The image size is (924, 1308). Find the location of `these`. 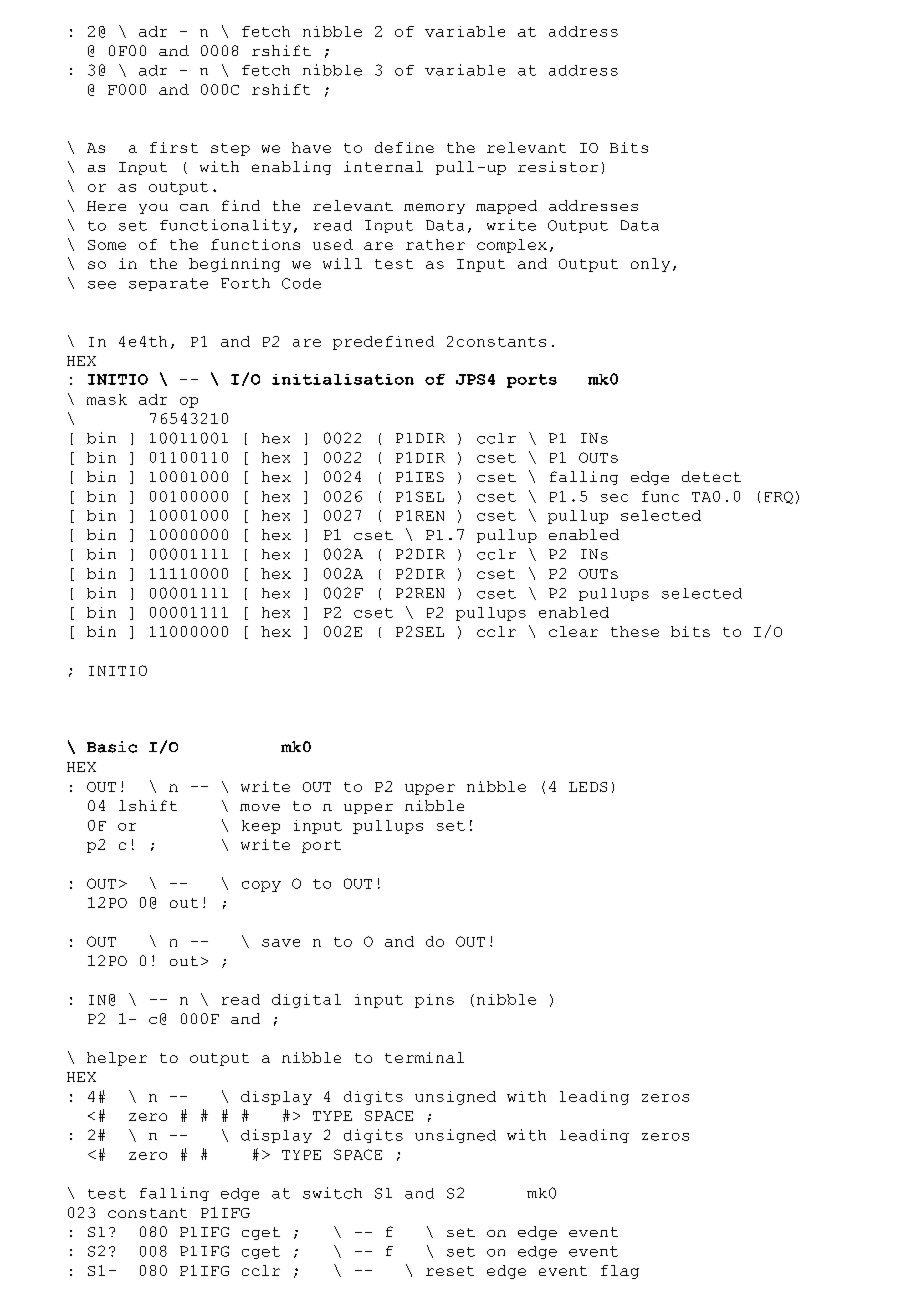

these is located at coordinates (635, 631).
